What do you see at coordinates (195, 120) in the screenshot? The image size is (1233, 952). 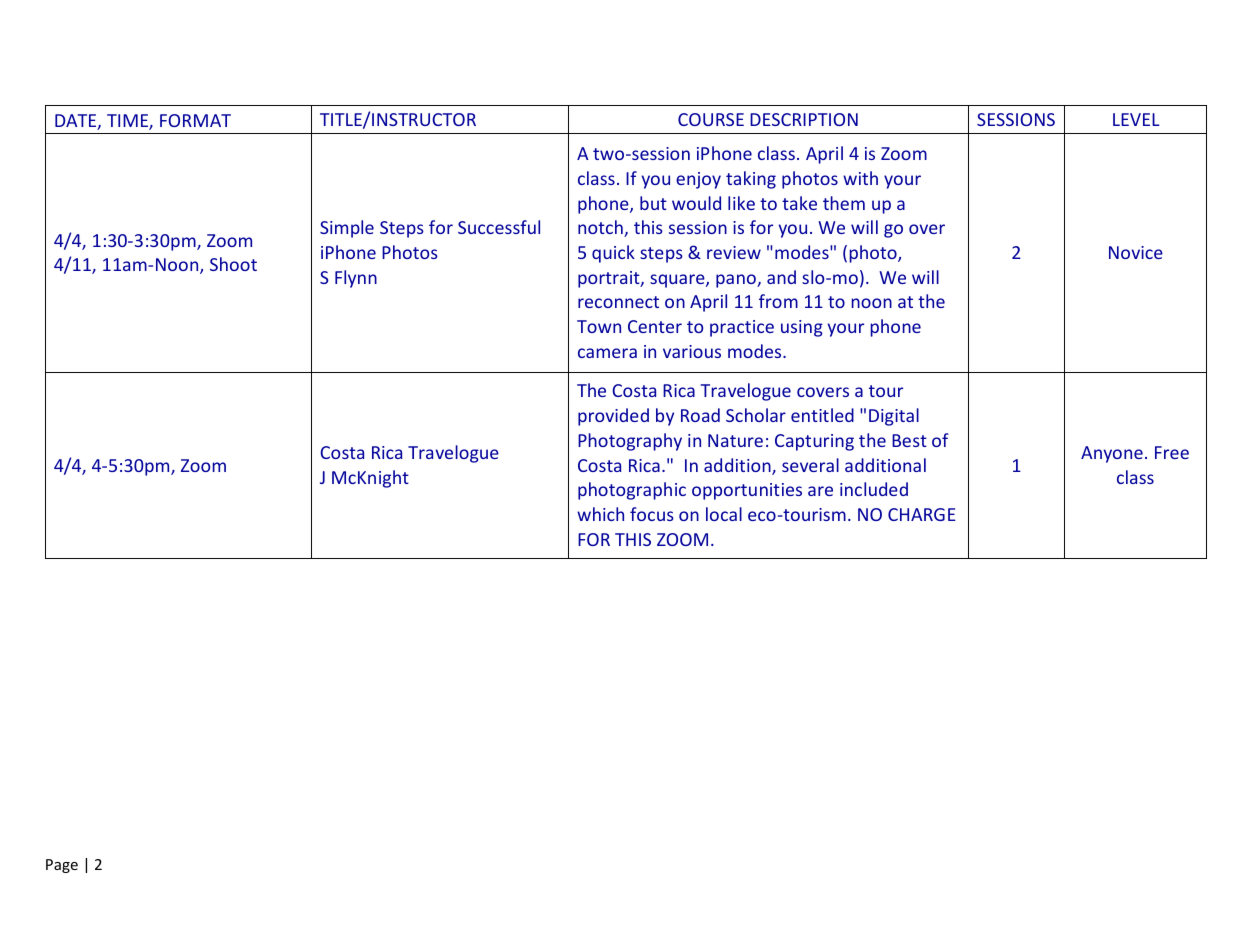 I see `FORMAT` at bounding box center [195, 120].
